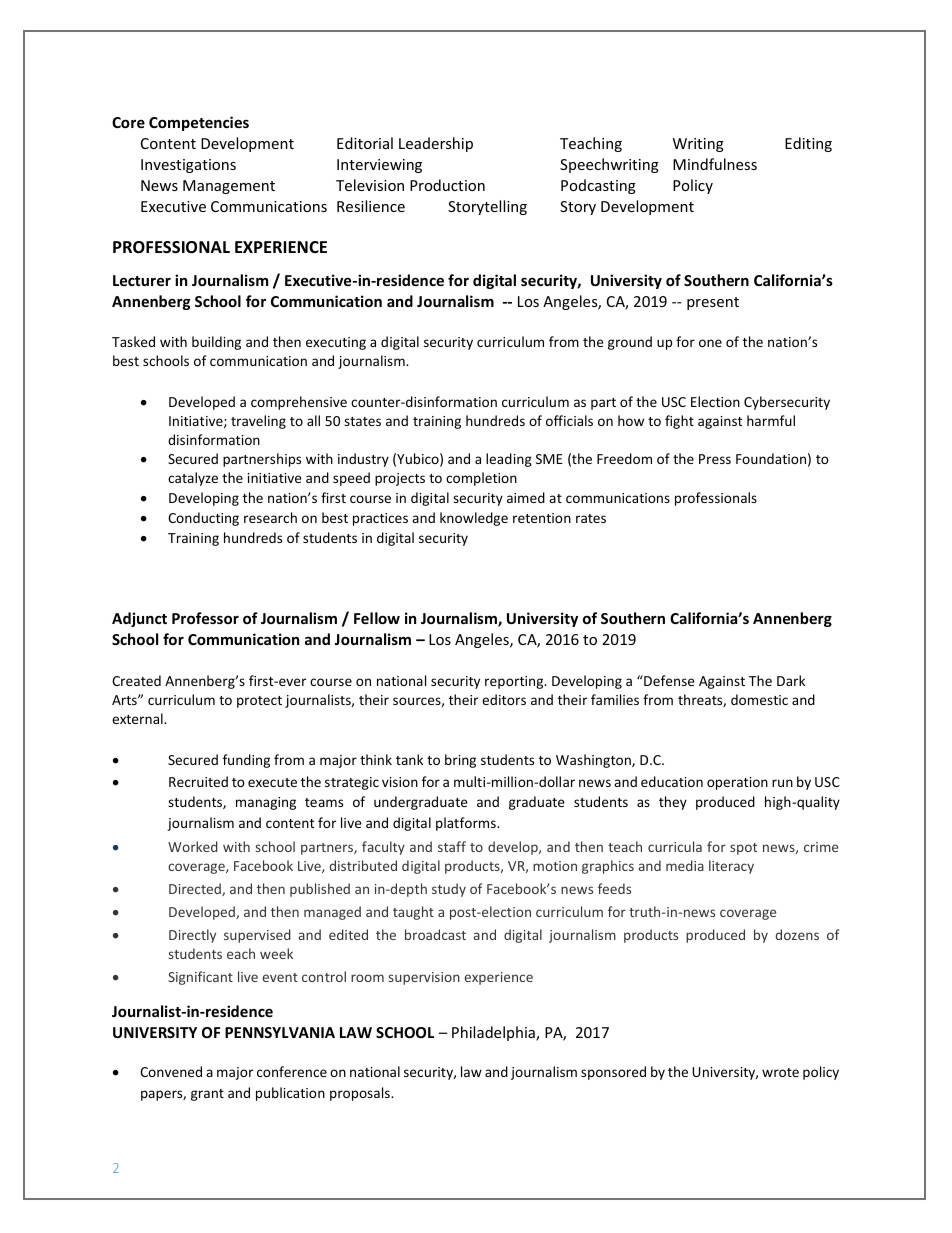 This screenshot has width=952, height=1233. What do you see at coordinates (171, 1071) in the screenshot?
I see `Convened` at bounding box center [171, 1071].
